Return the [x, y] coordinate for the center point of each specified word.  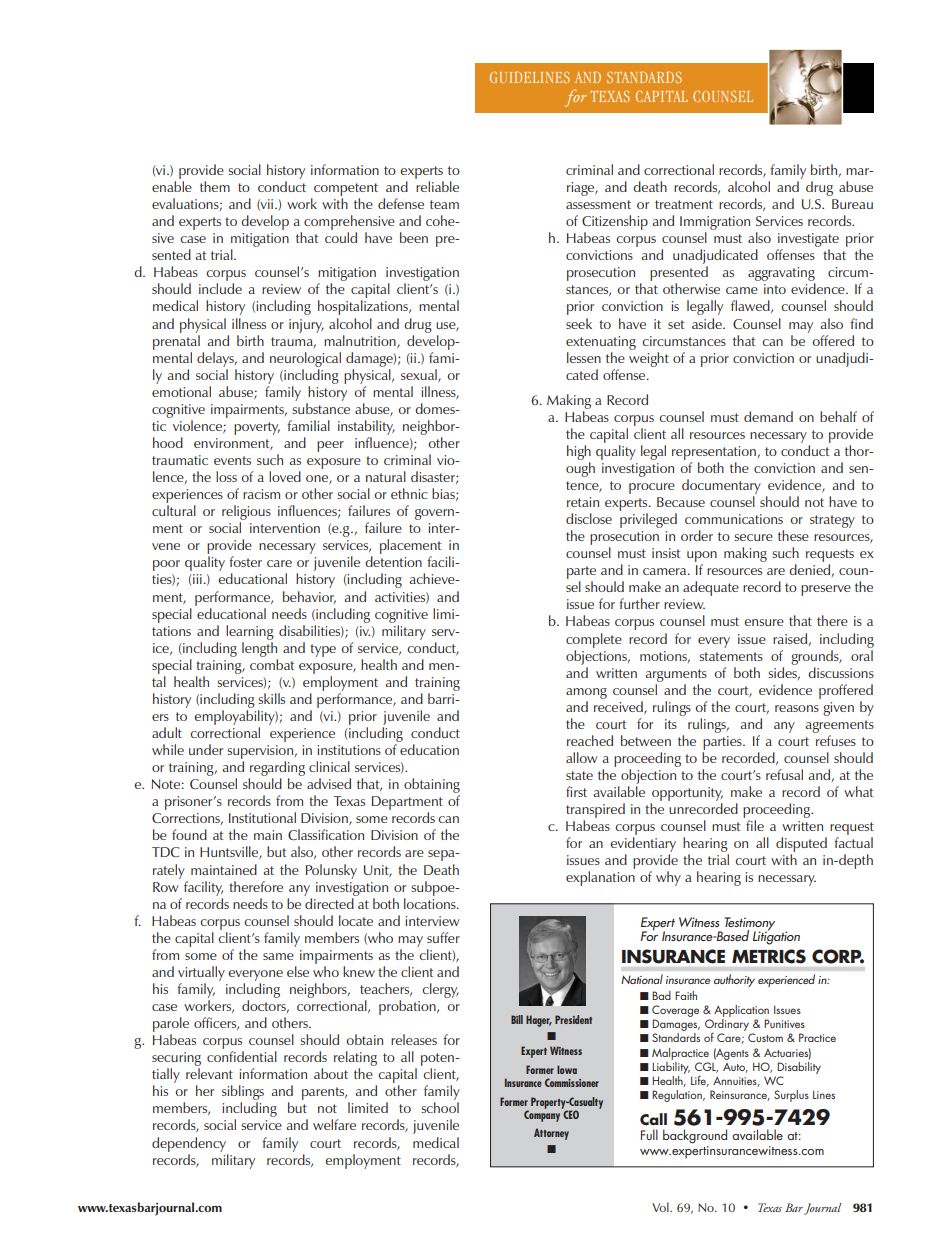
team [444, 204]
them [215, 186]
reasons [797, 708]
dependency [189, 1144]
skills [271, 698]
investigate [808, 241]
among [586, 693]
